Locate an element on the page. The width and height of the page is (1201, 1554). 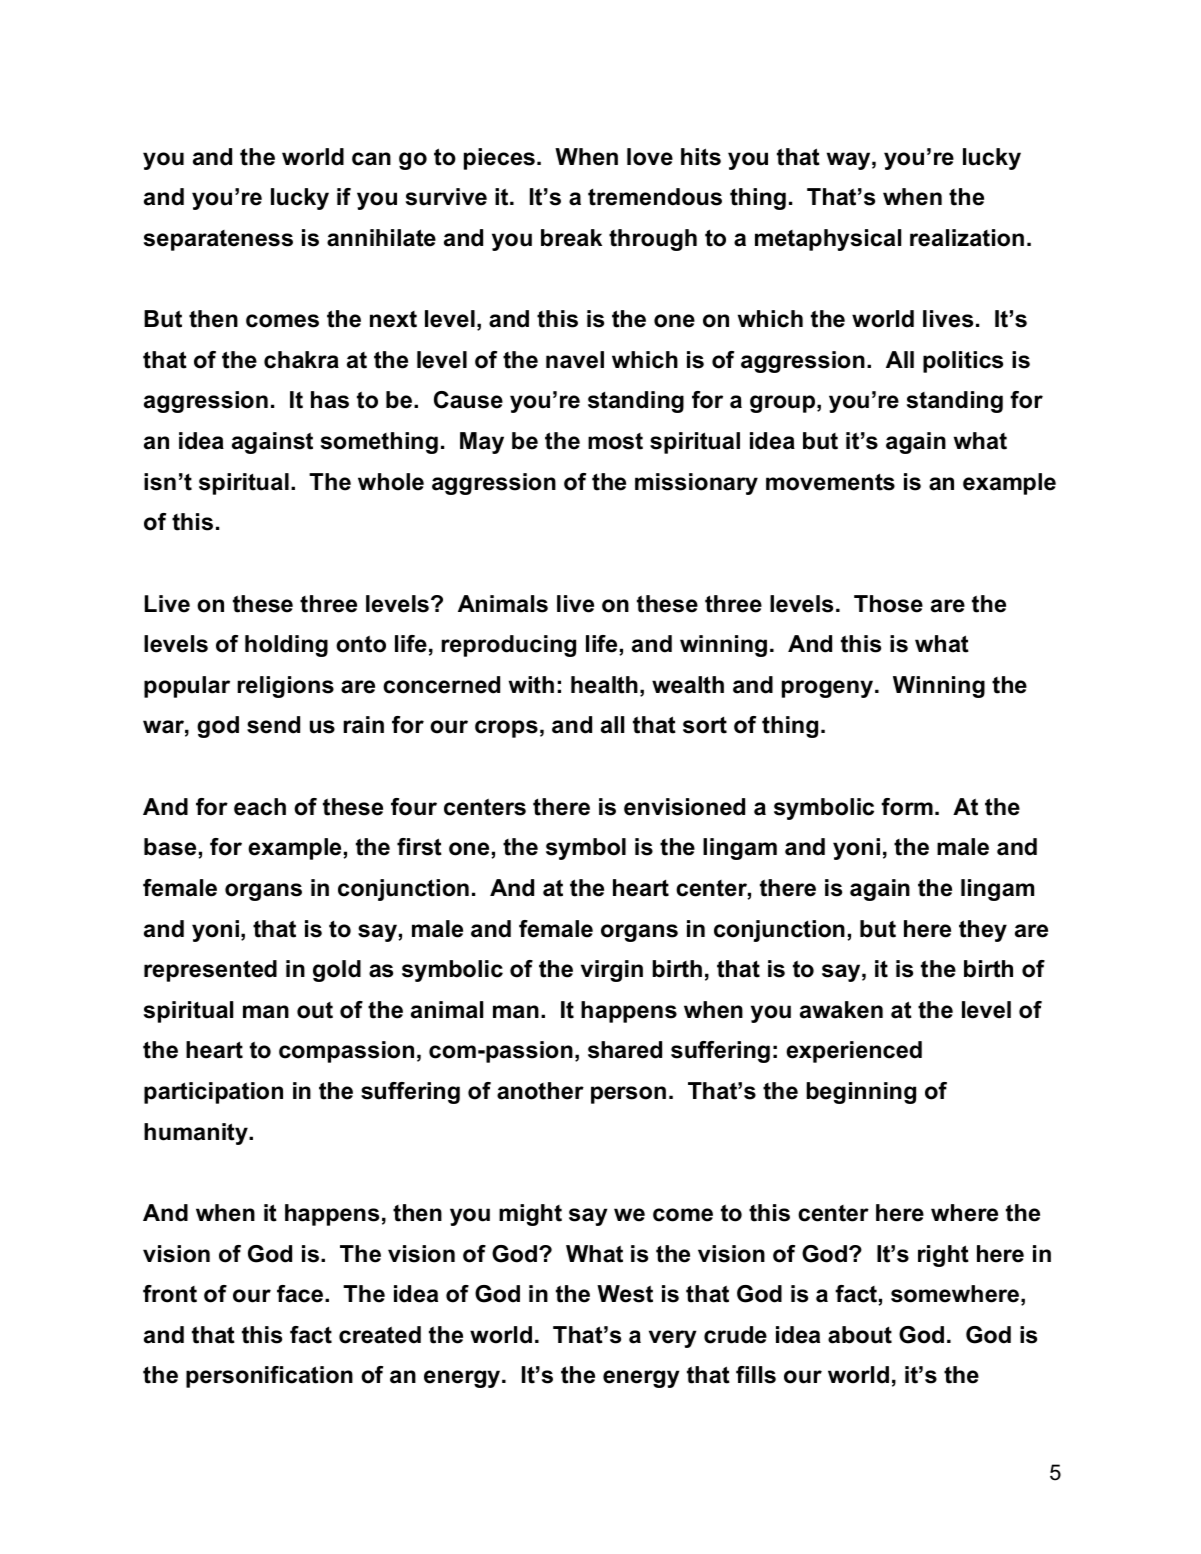
form is located at coordinates (907, 807).
